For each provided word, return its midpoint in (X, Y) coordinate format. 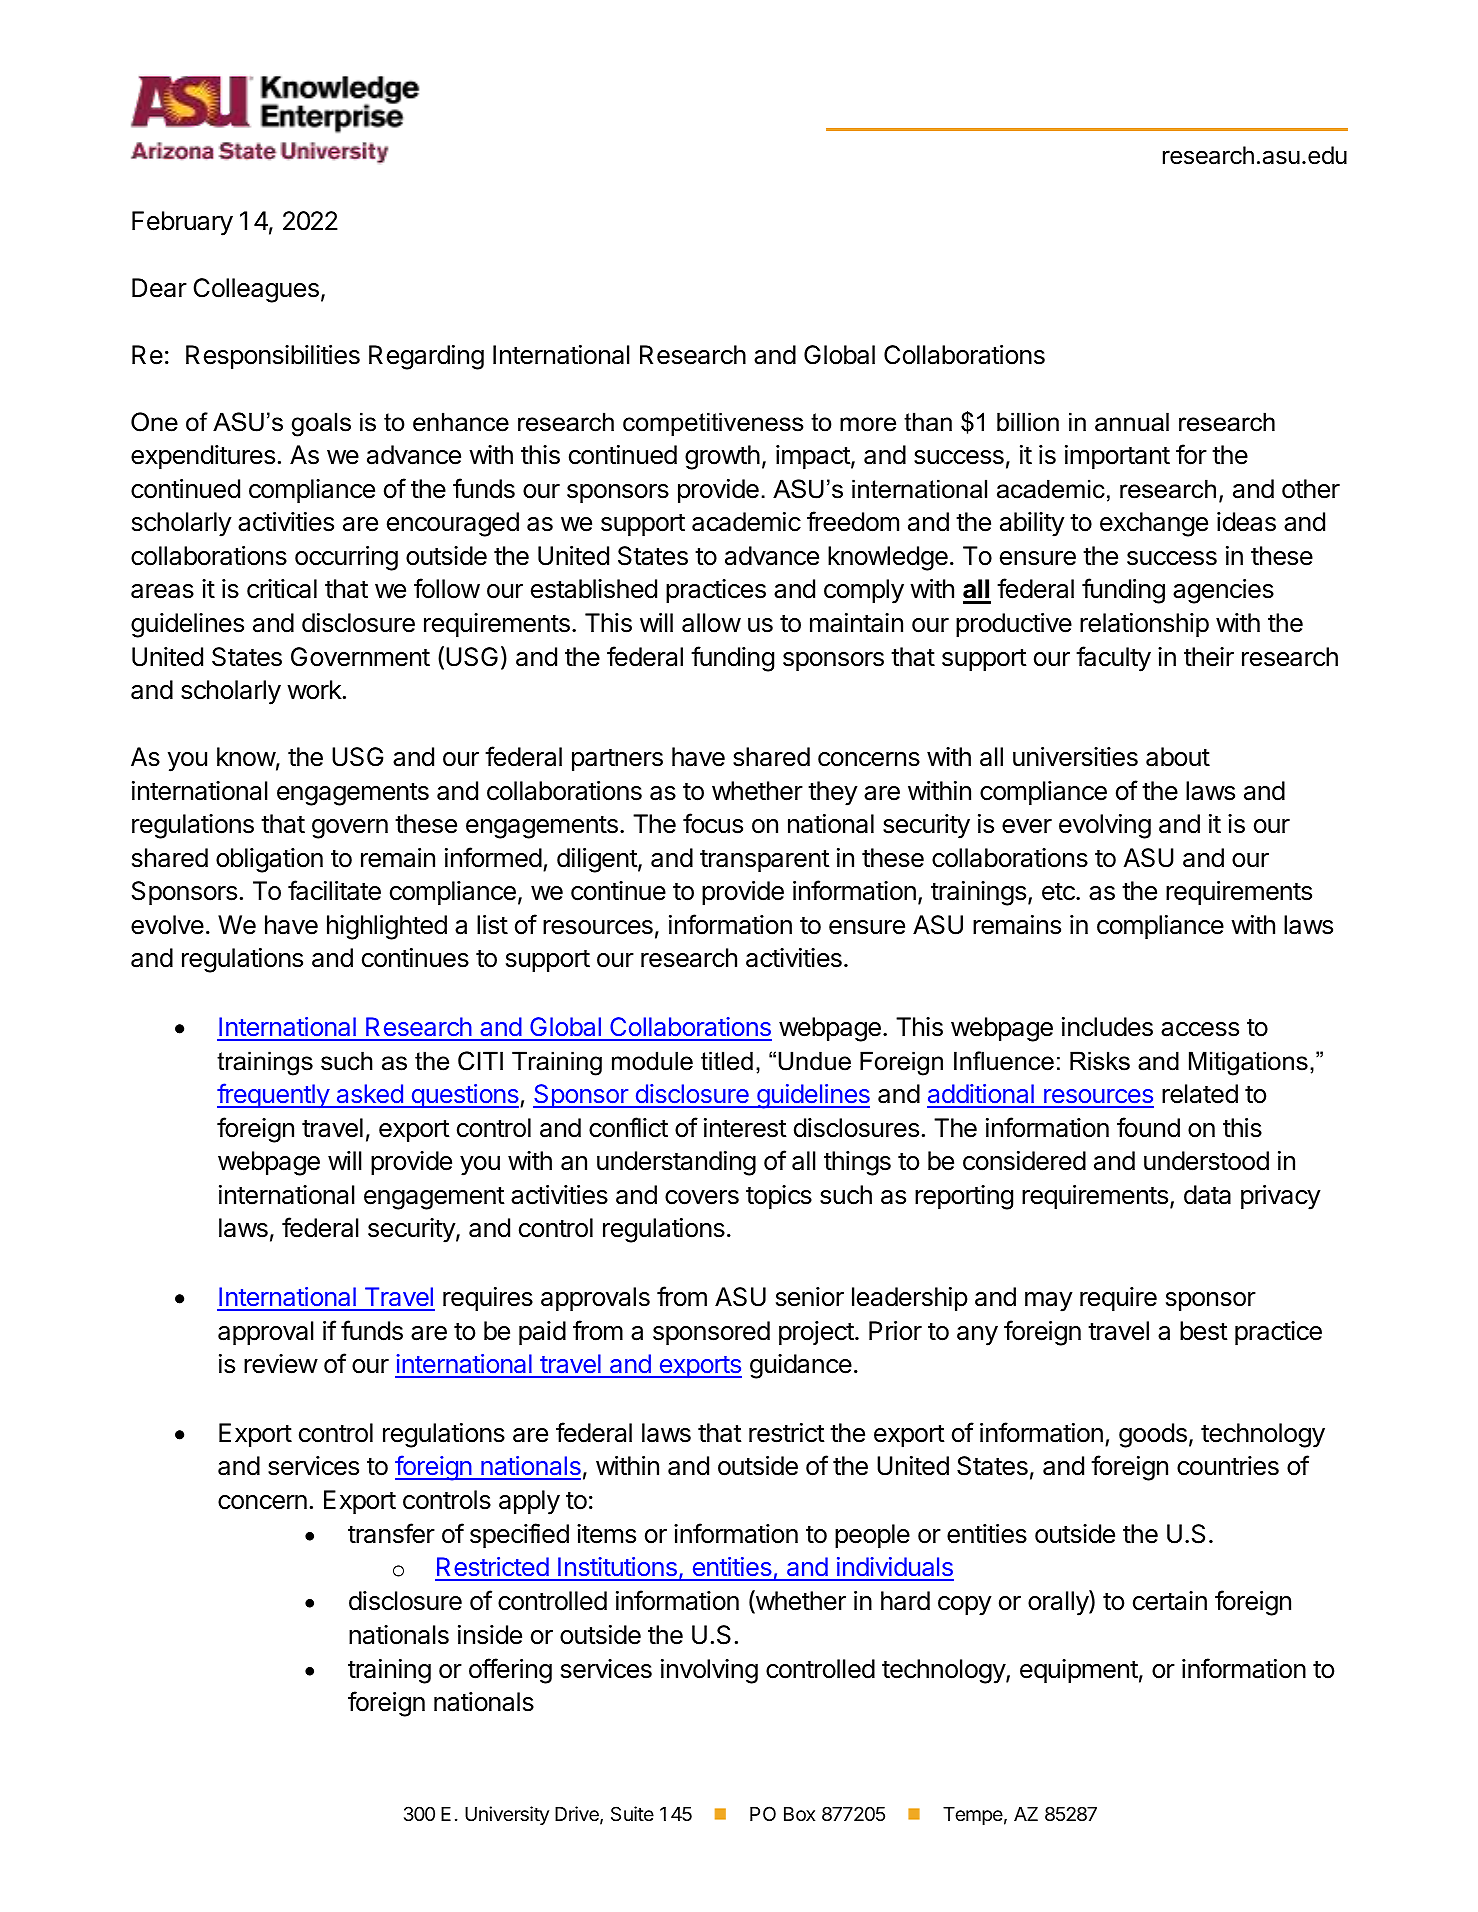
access (1200, 1029)
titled (727, 1061)
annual (1132, 422)
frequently (274, 1095)
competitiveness (713, 424)
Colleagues (256, 290)
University (507, 1815)
